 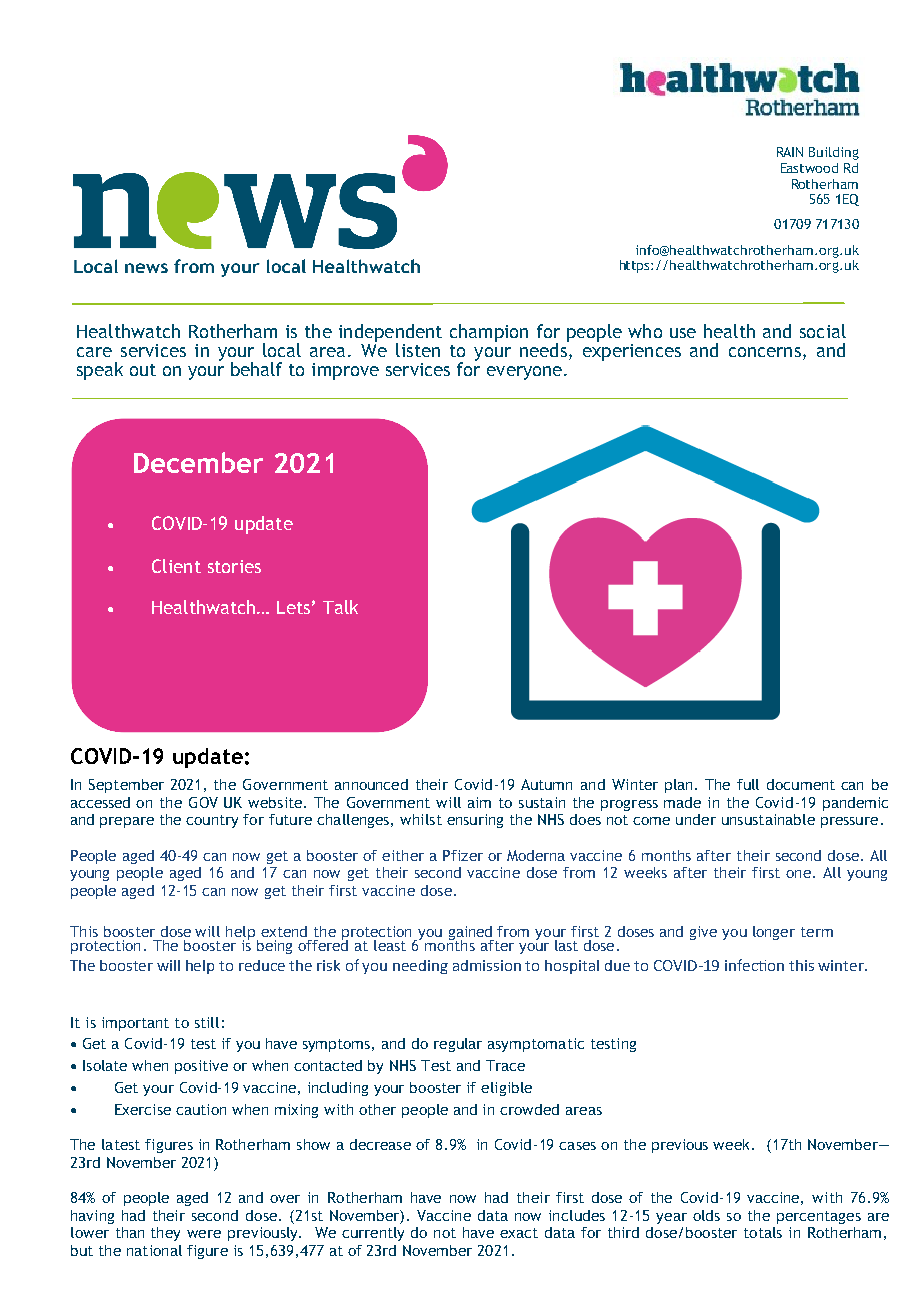 I want to click on Autumn, so click(x=546, y=784).
